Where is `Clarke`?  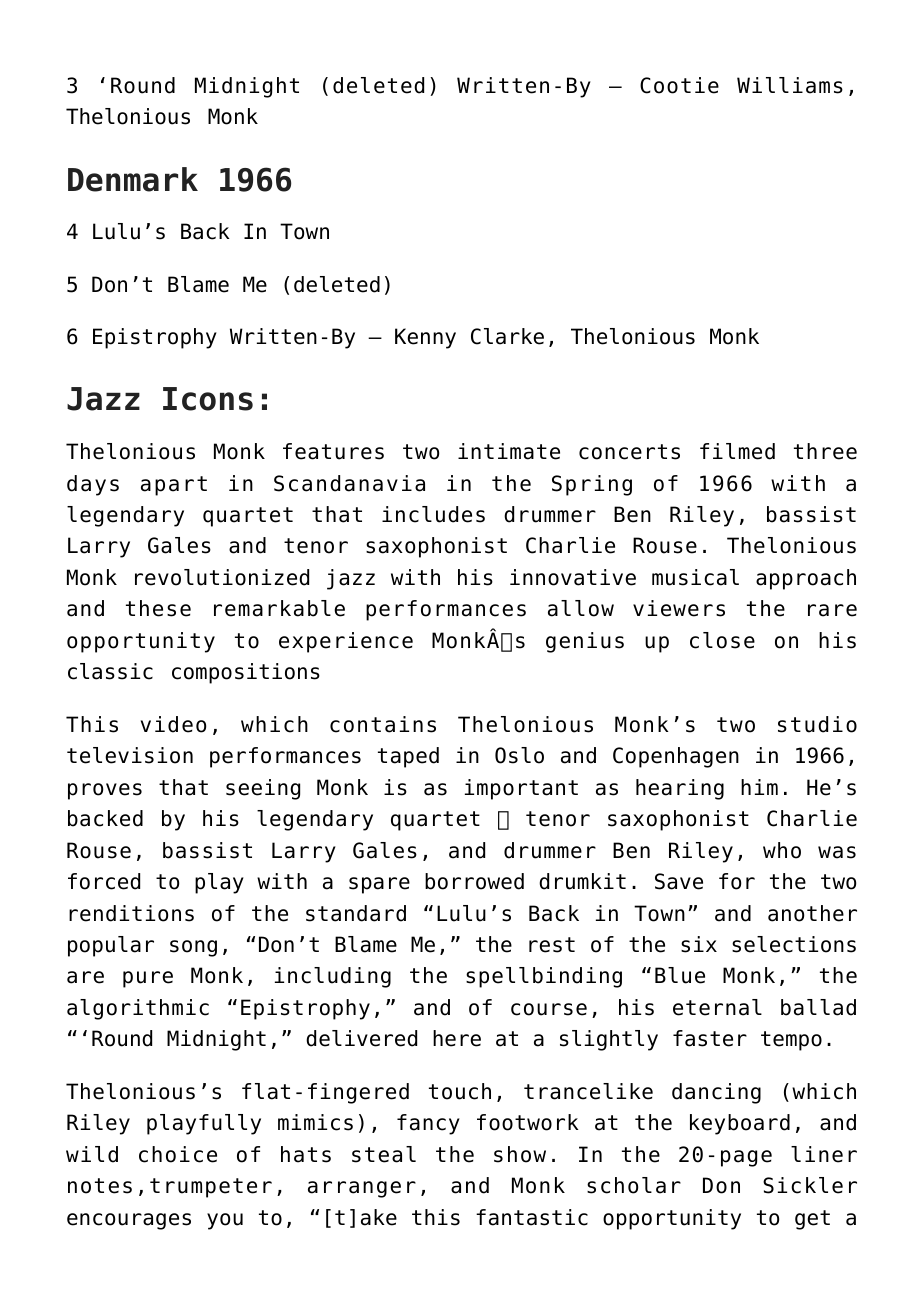 Clarke is located at coordinates (507, 336).
